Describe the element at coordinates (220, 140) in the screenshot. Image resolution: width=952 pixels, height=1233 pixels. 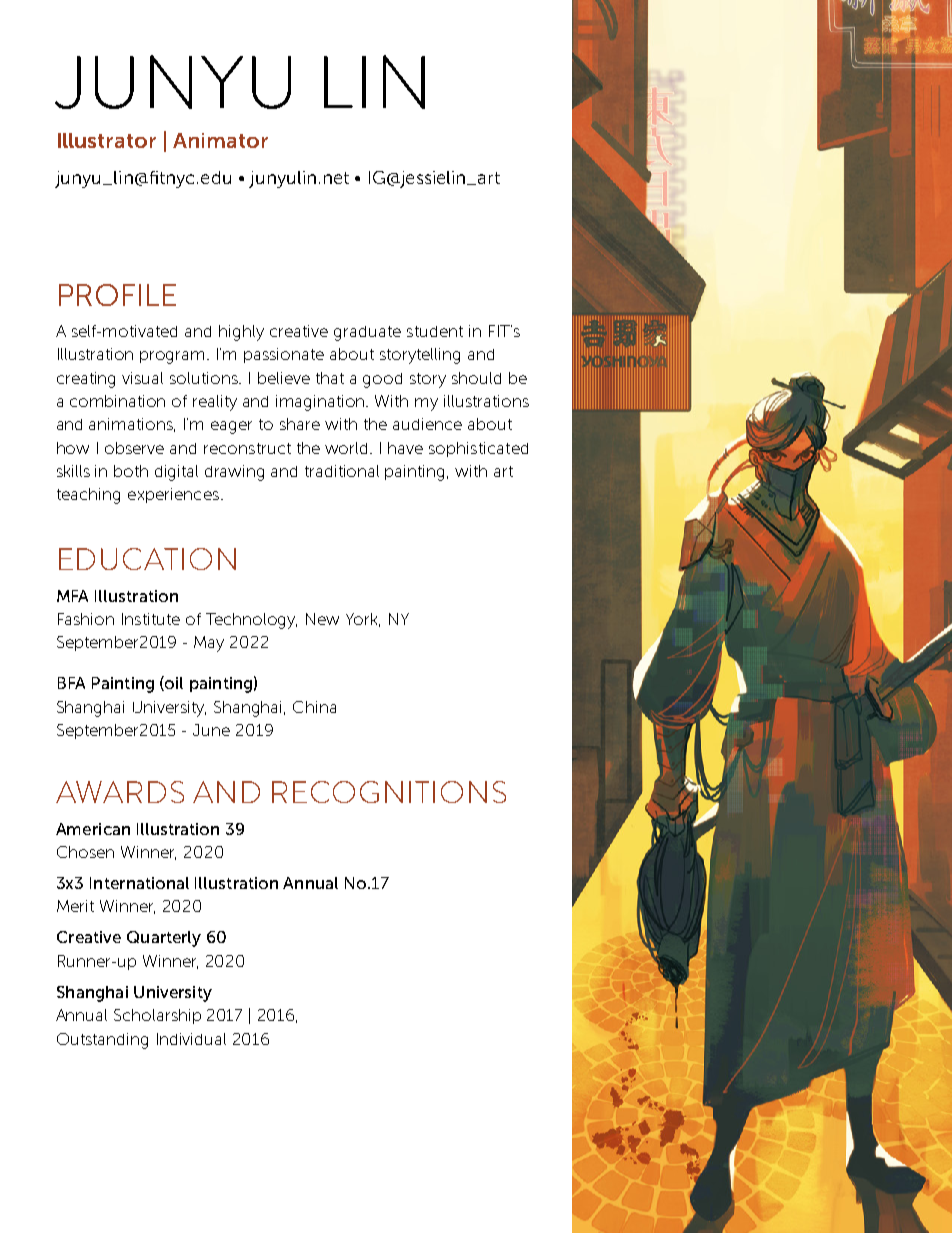
I see `Animator` at that location.
